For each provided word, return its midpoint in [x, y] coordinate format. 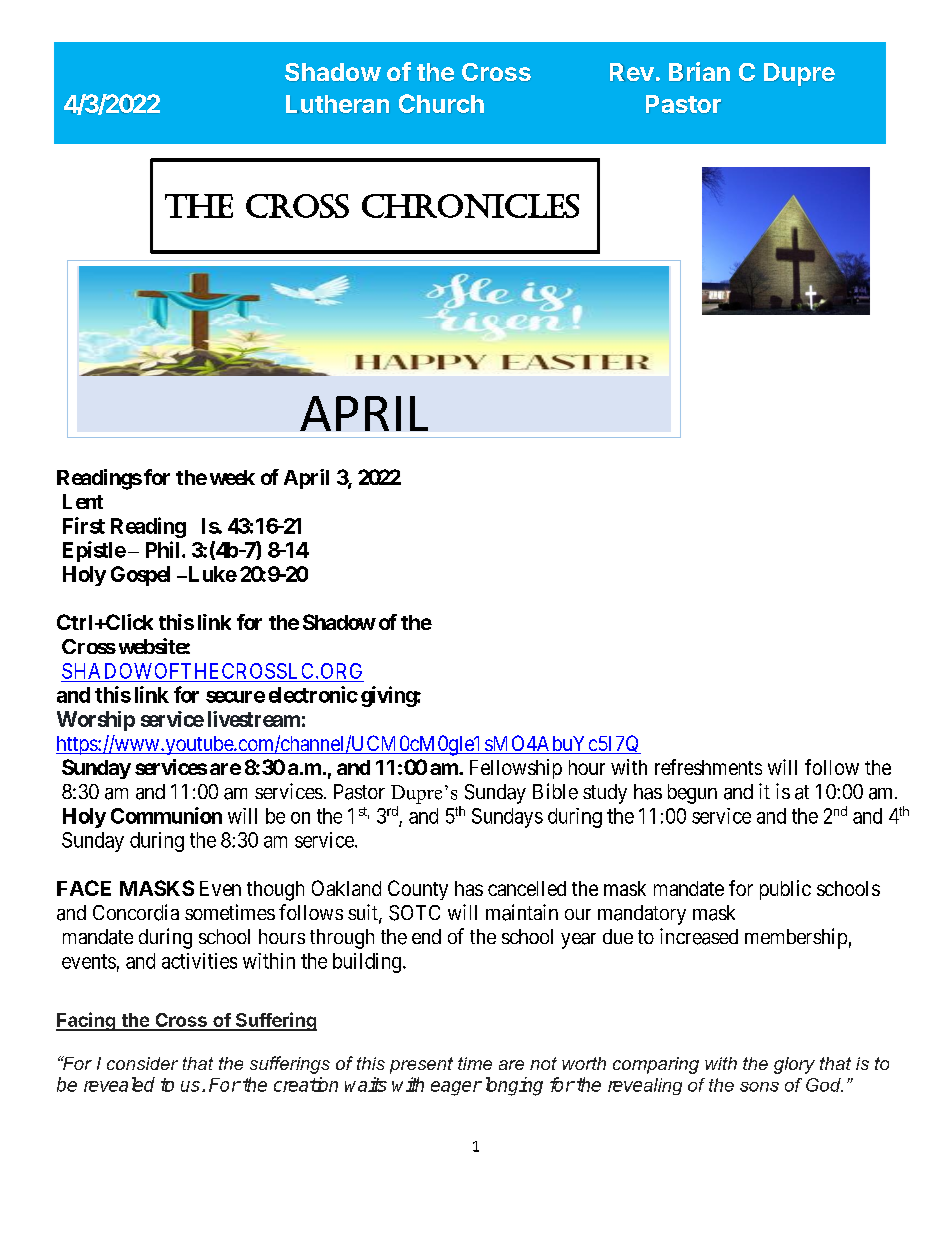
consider [142, 1063]
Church [441, 103]
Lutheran [337, 104]
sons [759, 1087]
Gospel [140, 576]
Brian [699, 71]
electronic [313, 694]
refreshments [708, 767]
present [421, 1065]
